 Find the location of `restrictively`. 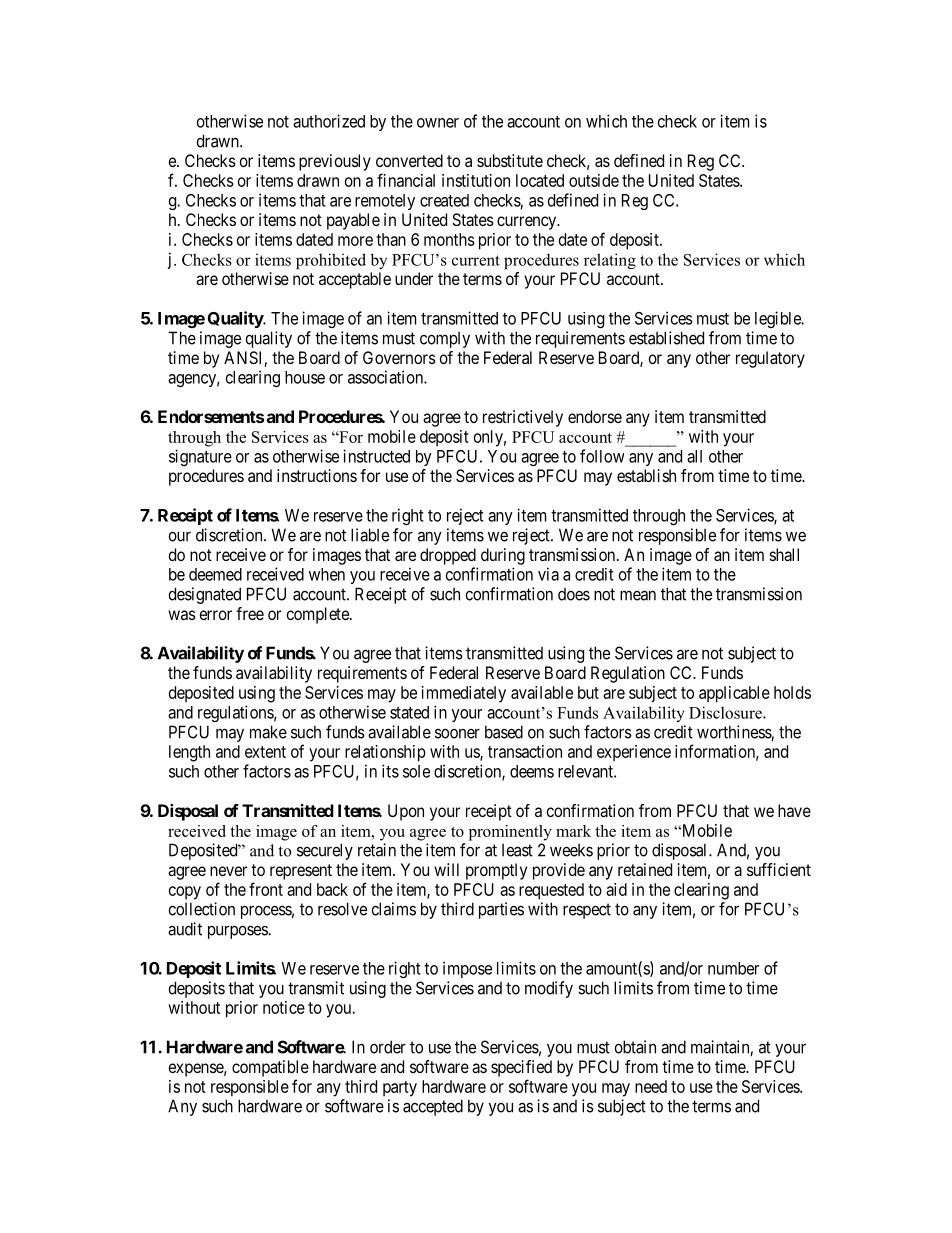

restrictively is located at coordinates (523, 418).
